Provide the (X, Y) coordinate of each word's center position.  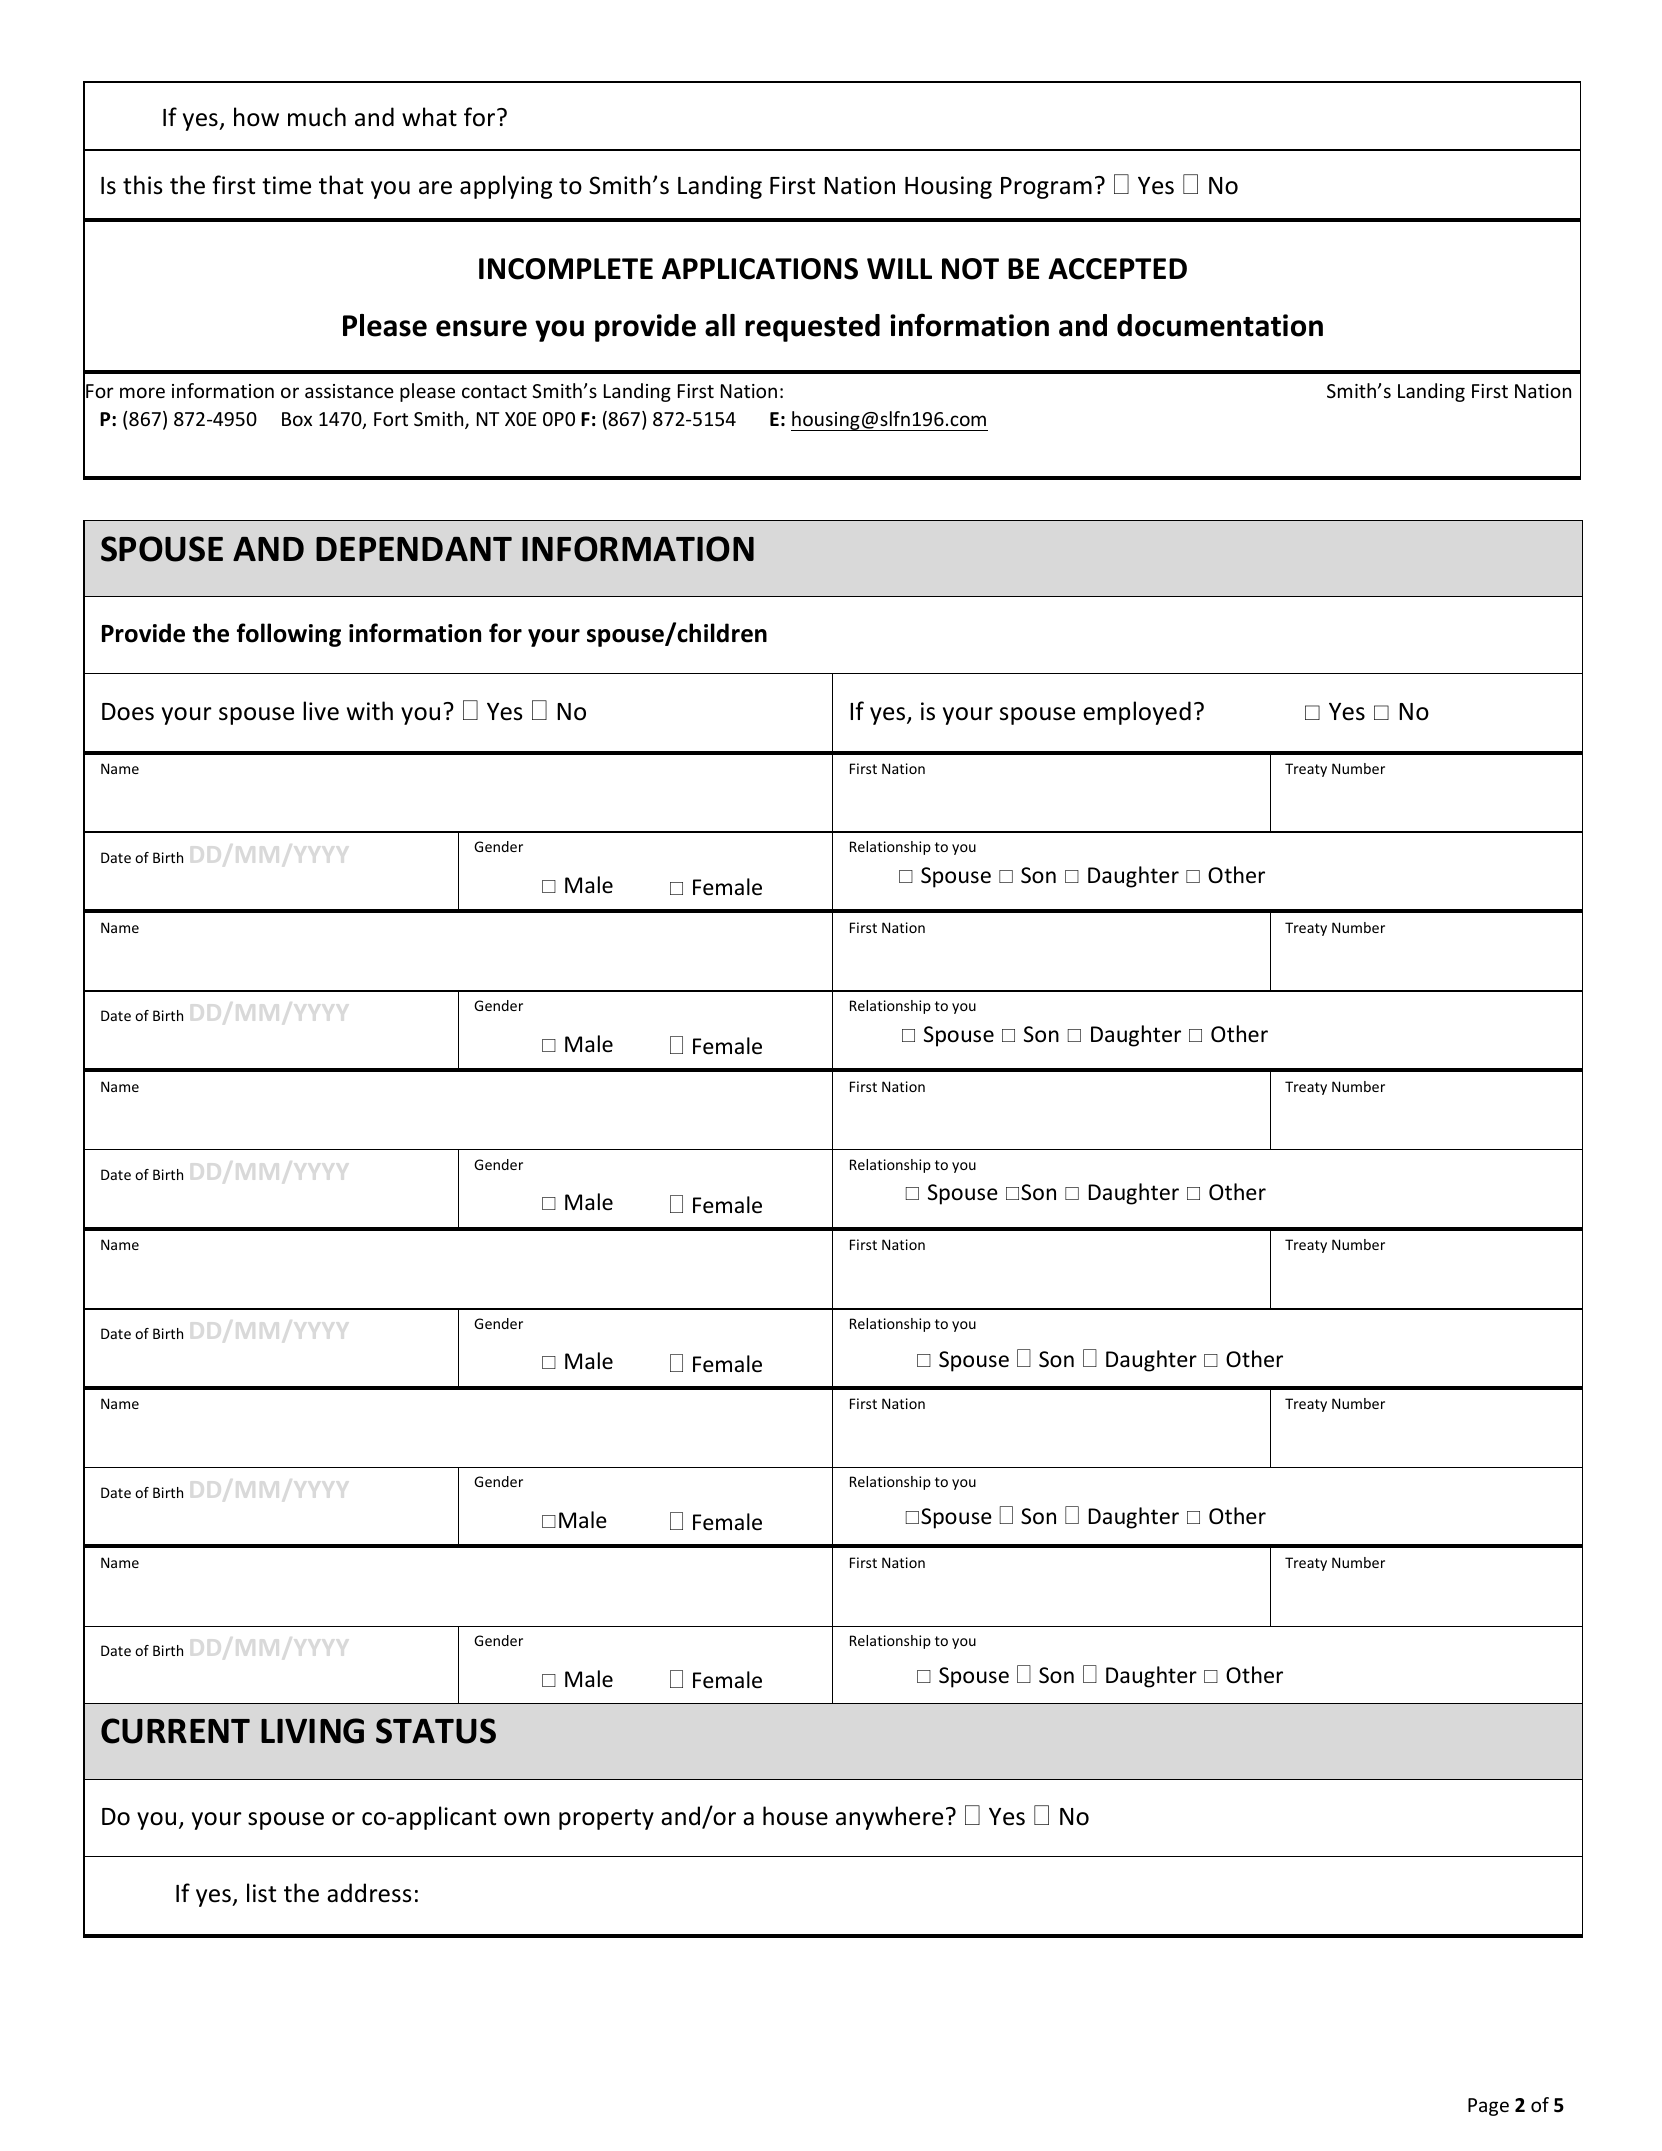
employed (1137, 713)
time (286, 185)
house (795, 1816)
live (321, 711)
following (289, 635)
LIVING (312, 1731)
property (606, 1819)
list (261, 1893)
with (370, 711)
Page (1488, 2107)
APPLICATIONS (760, 269)
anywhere (889, 1818)
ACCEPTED (1117, 269)
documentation (1220, 325)
